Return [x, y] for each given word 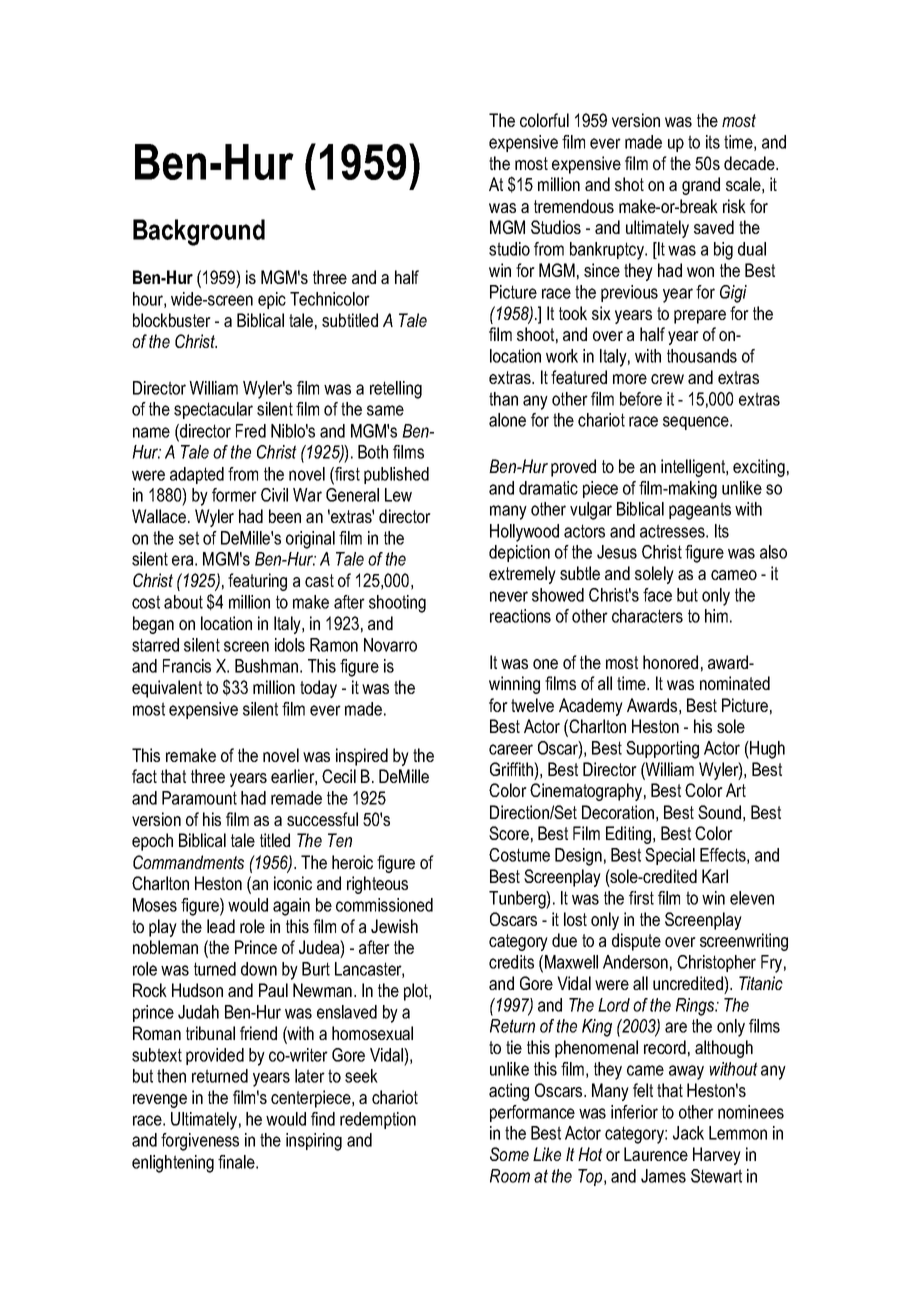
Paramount [199, 798]
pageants [700, 511]
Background [199, 232]
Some [509, 1154]
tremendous [574, 206]
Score [509, 833]
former [234, 495]
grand [701, 186]
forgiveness [200, 1142]
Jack [688, 1133]
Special [670, 856]
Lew [398, 495]
